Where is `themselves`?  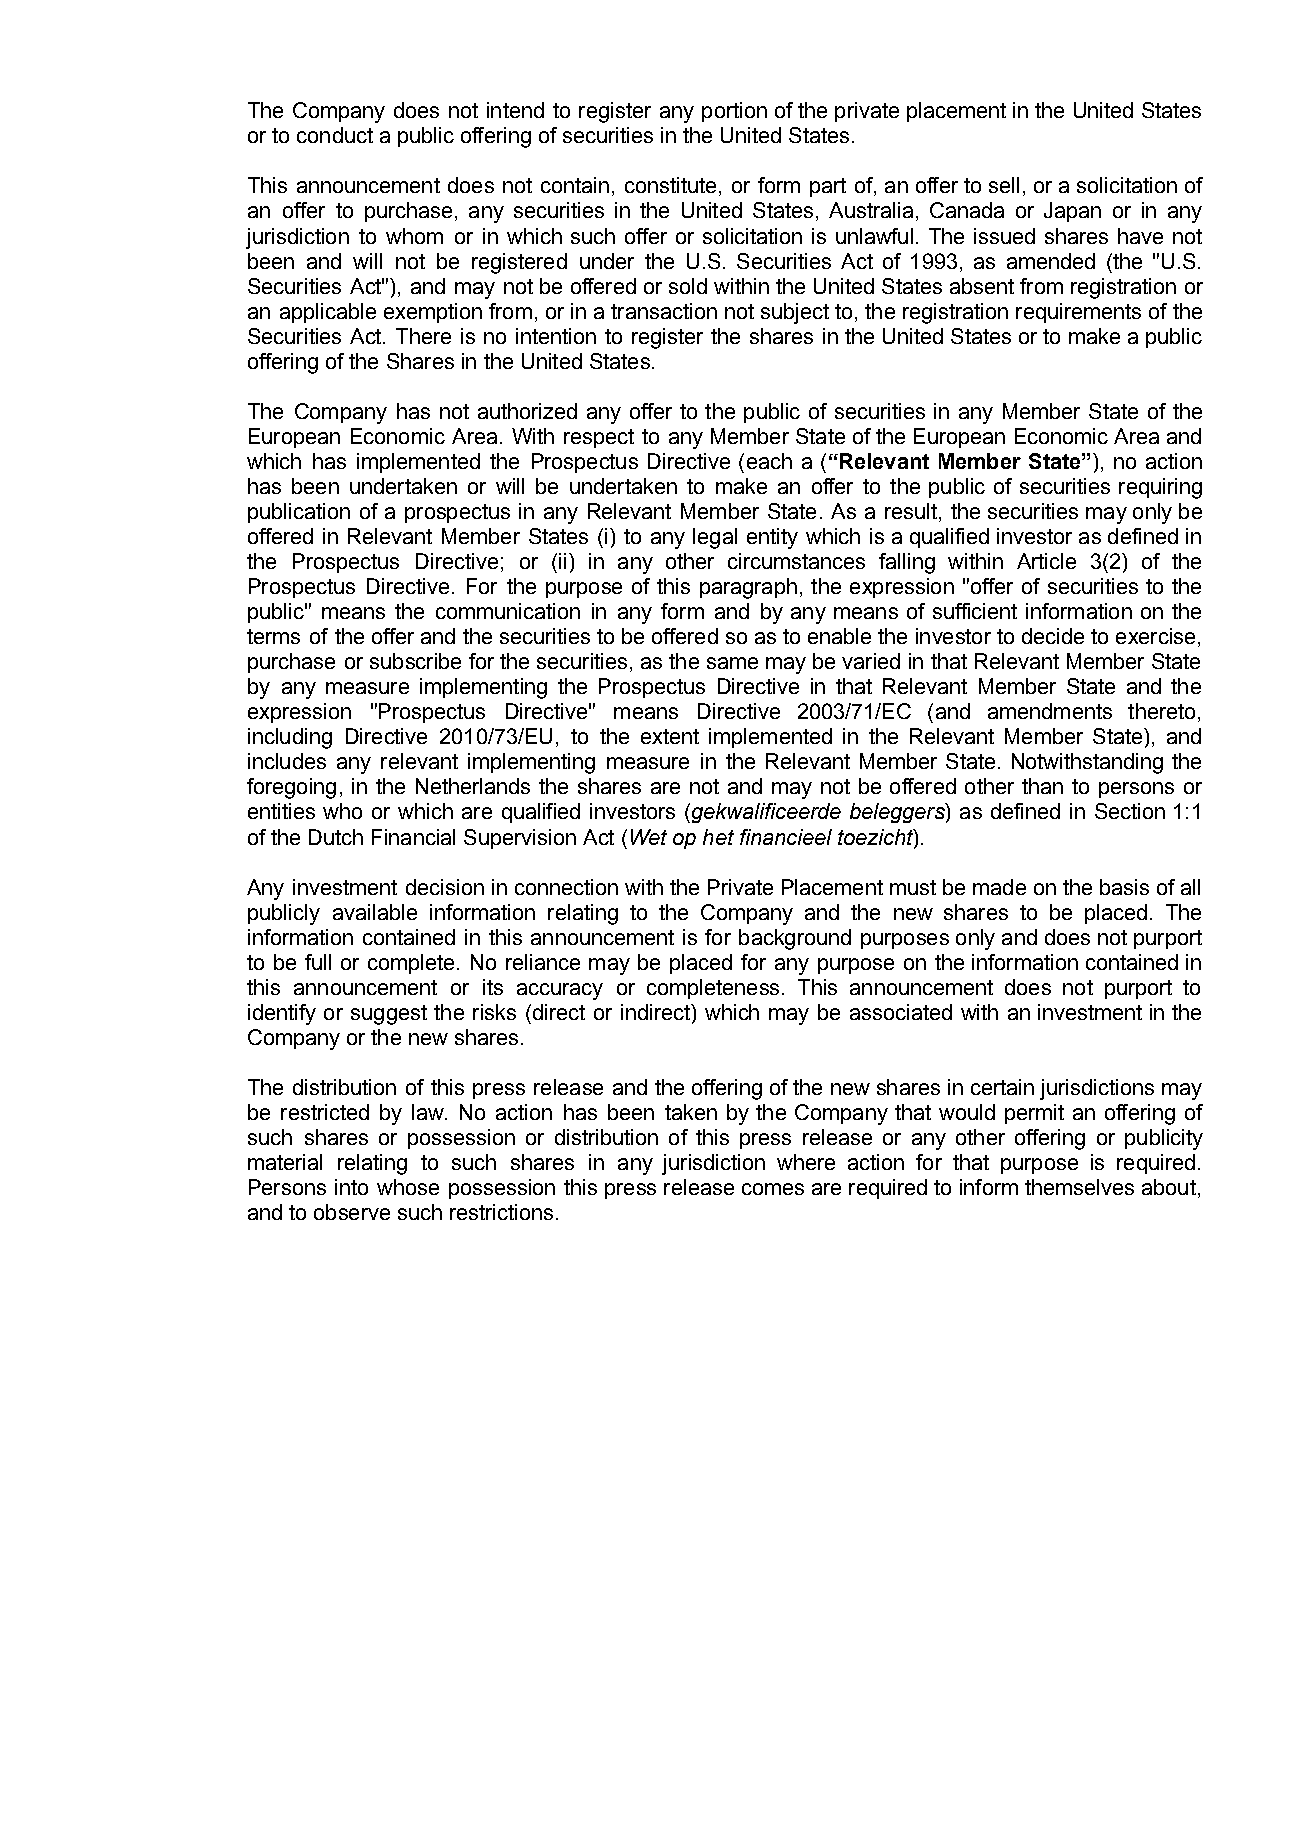
themselves is located at coordinates (1079, 1187).
